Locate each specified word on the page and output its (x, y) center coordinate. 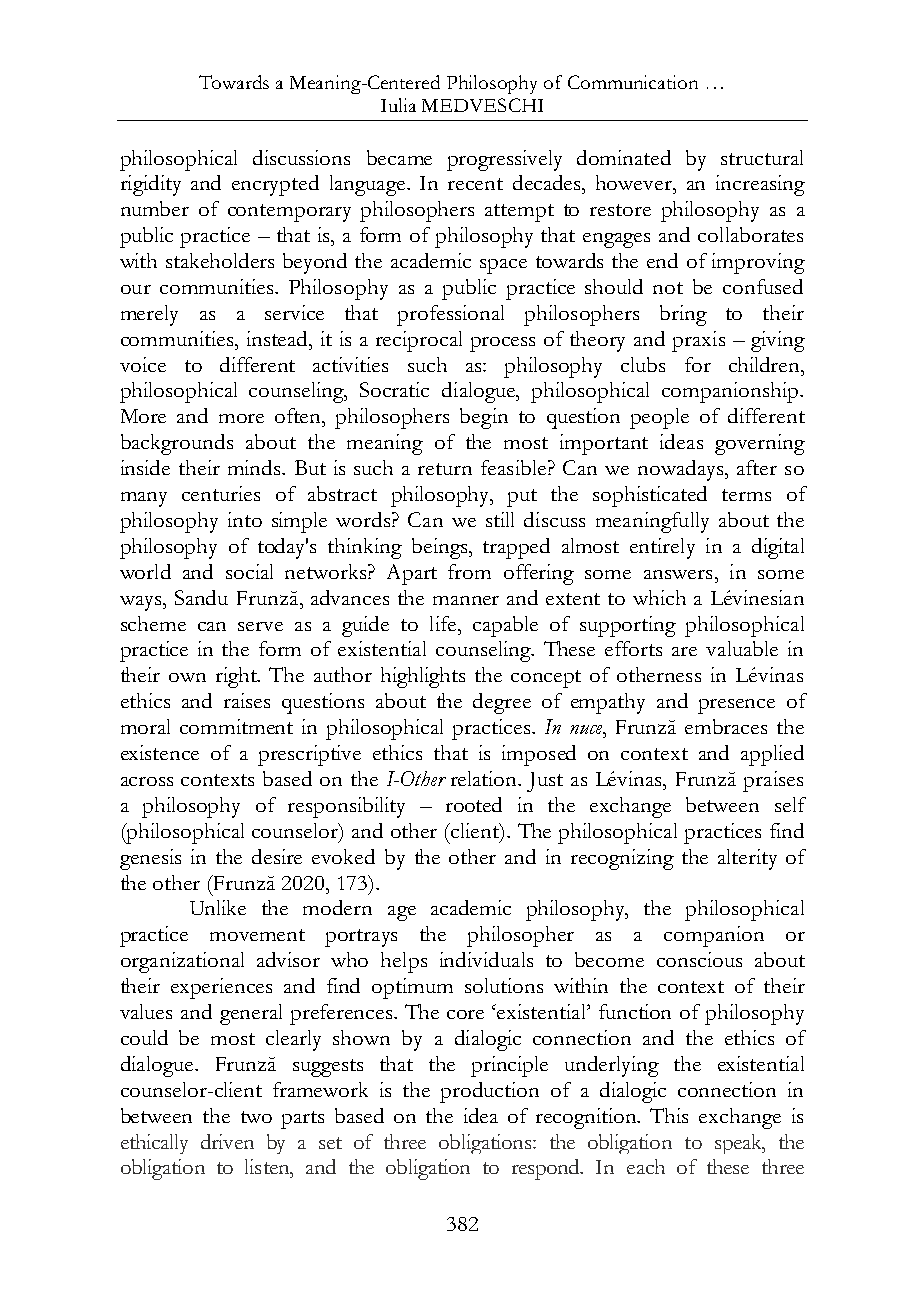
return (445, 469)
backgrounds (177, 444)
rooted (474, 804)
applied (772, 755)
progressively (504, 160)
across (147, 781)
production (489, 1092)
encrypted (275, 185)
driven (227, 1141)
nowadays (682, 470)
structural (762, 157)
